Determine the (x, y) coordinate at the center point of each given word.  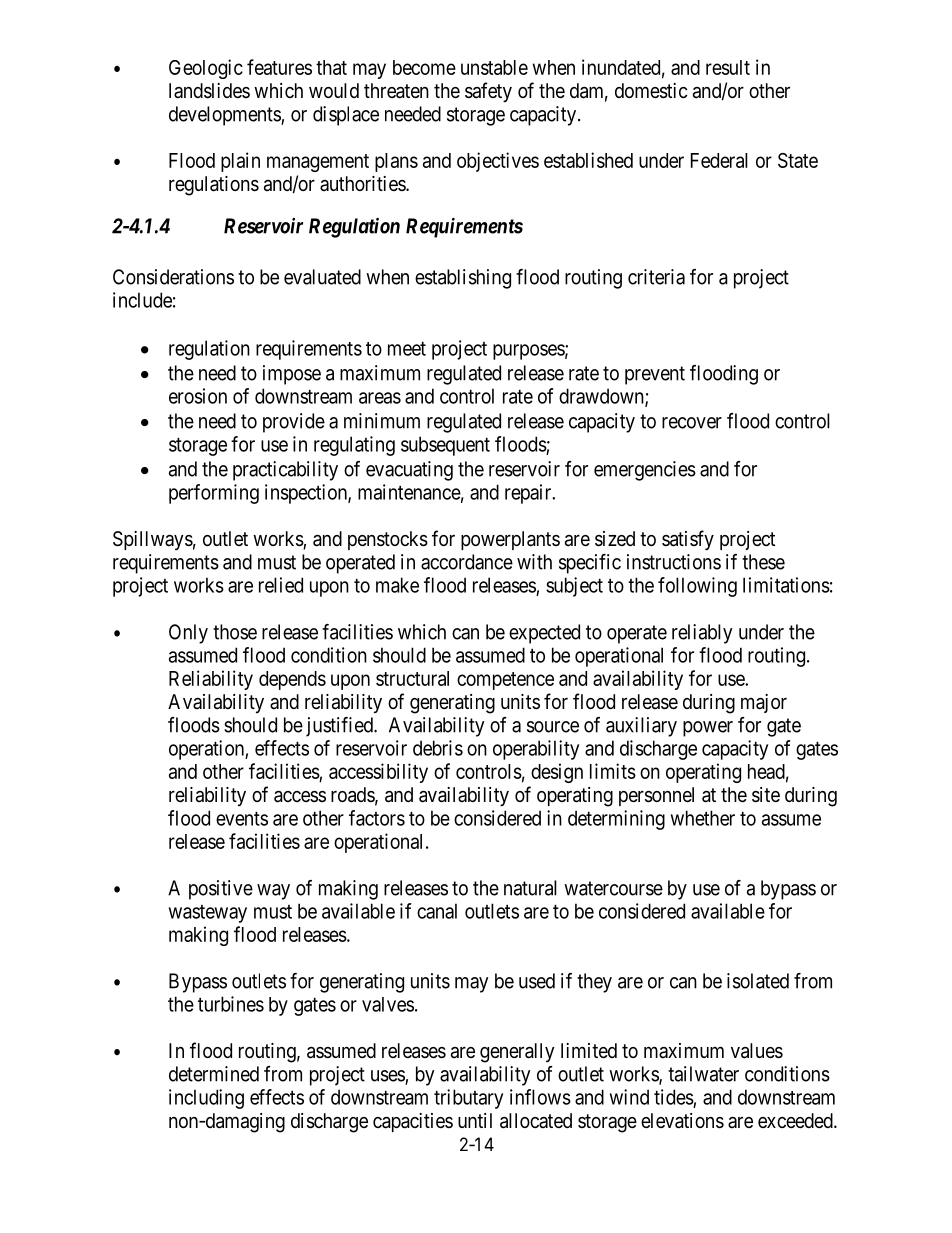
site (766, 795)
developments (225, 116)
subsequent (445, 446)
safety (488, 92)
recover (692, 423)
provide (294, 423)
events (242, 819)
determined (214, 1074)
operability (536, 750)
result (728, 67)
